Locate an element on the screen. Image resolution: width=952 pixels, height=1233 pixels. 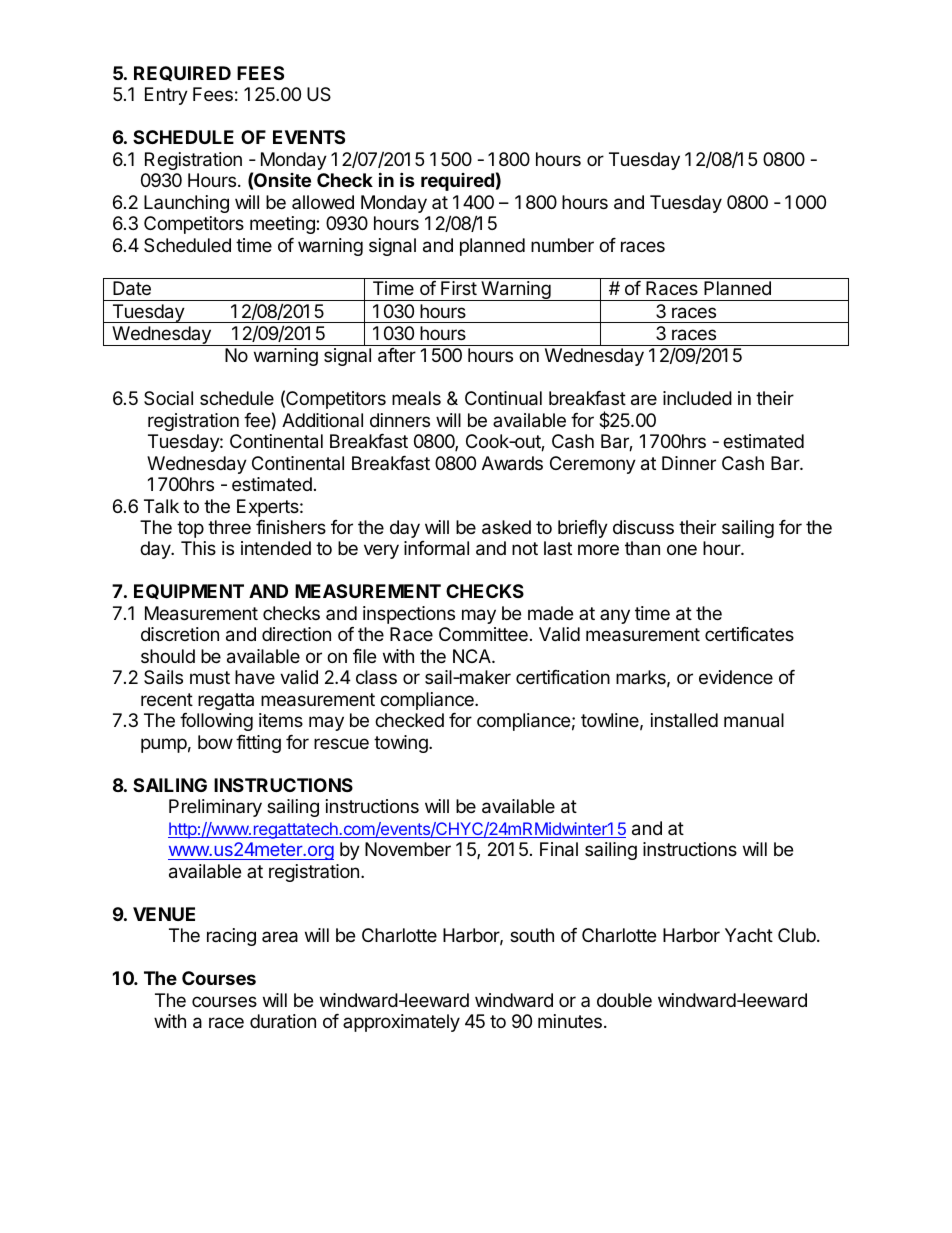
Entry is located at coordinates (166, 96).
